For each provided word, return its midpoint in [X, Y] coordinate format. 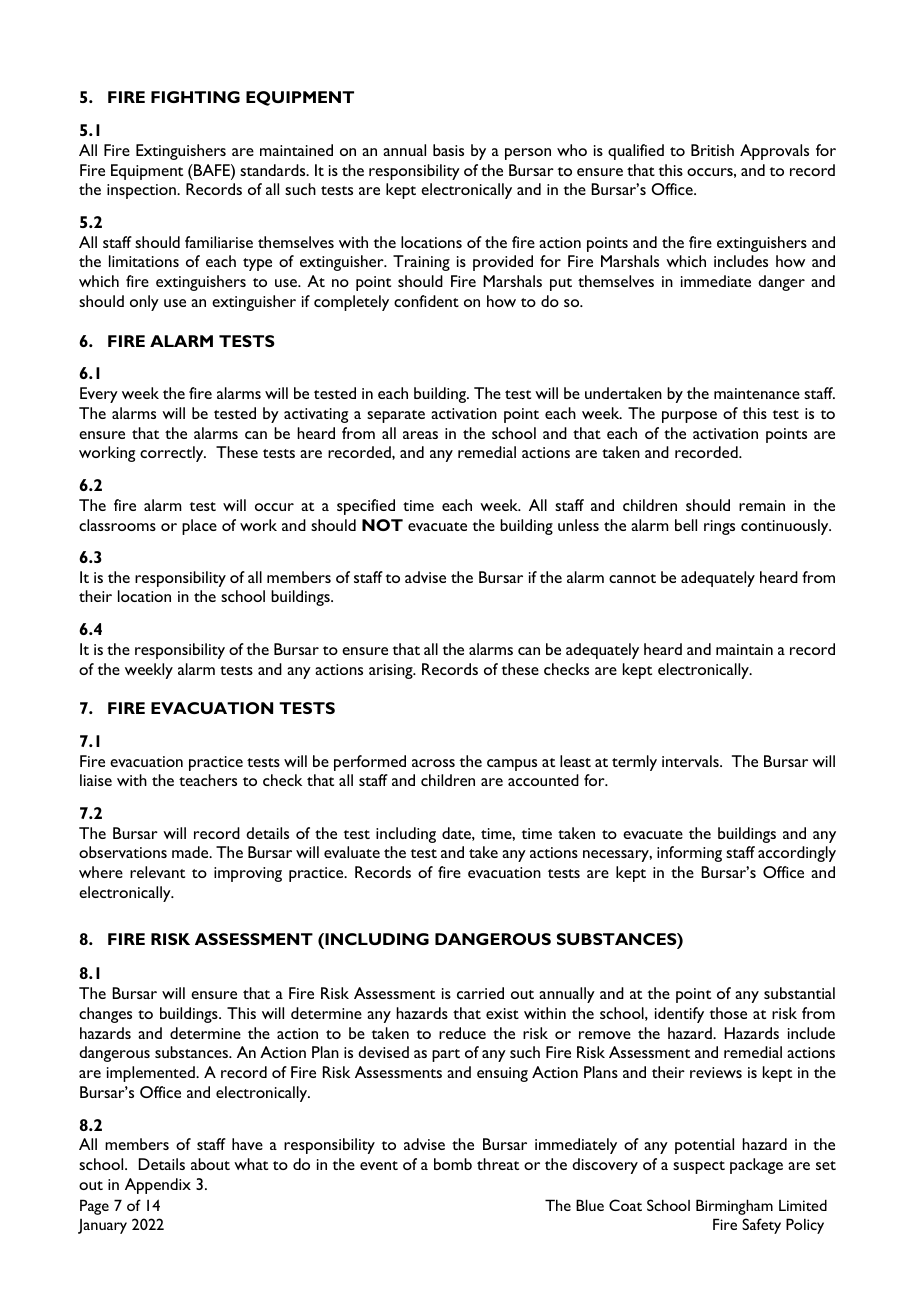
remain [762, 505]
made [191, 852]
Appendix [158, 1186]
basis [448, 150]
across [433, 763]
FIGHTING [195, 97]
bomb [453, 1164]
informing [689, 854]
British [712, 150]
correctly [173, 454]
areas [420, 435]
